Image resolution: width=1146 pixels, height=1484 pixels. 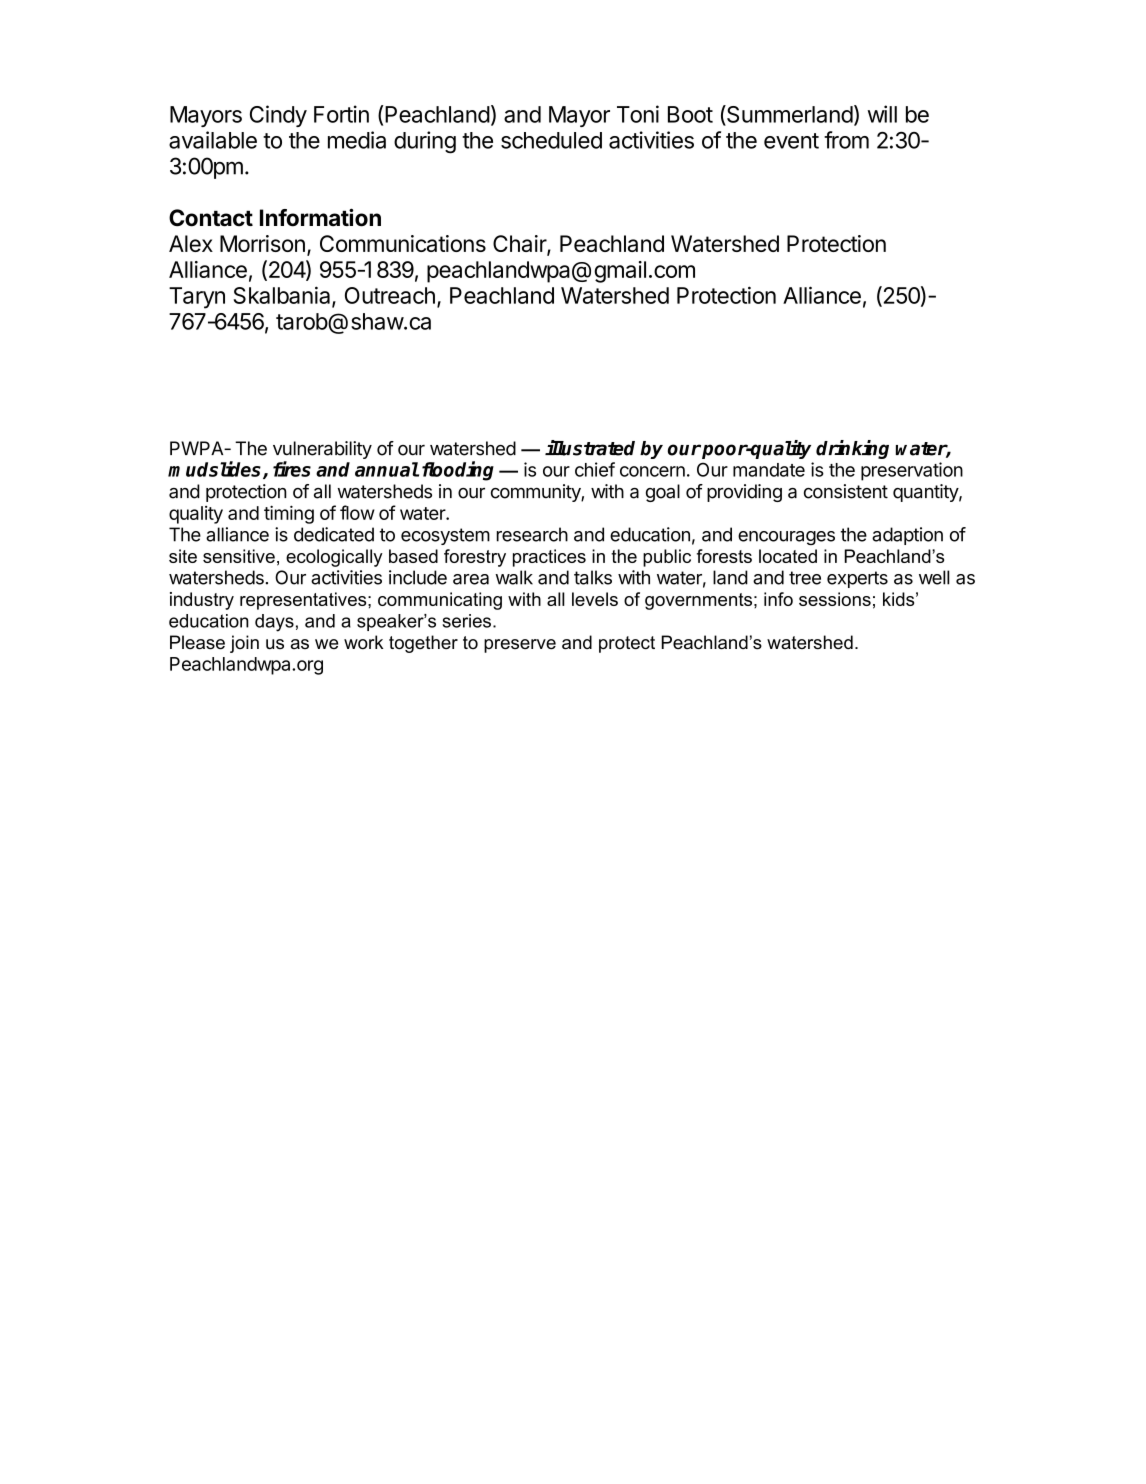 What do you see at coordinates (390, 295) in the screenshot?
I see `Outreach` at bounding box center [390, 295].
